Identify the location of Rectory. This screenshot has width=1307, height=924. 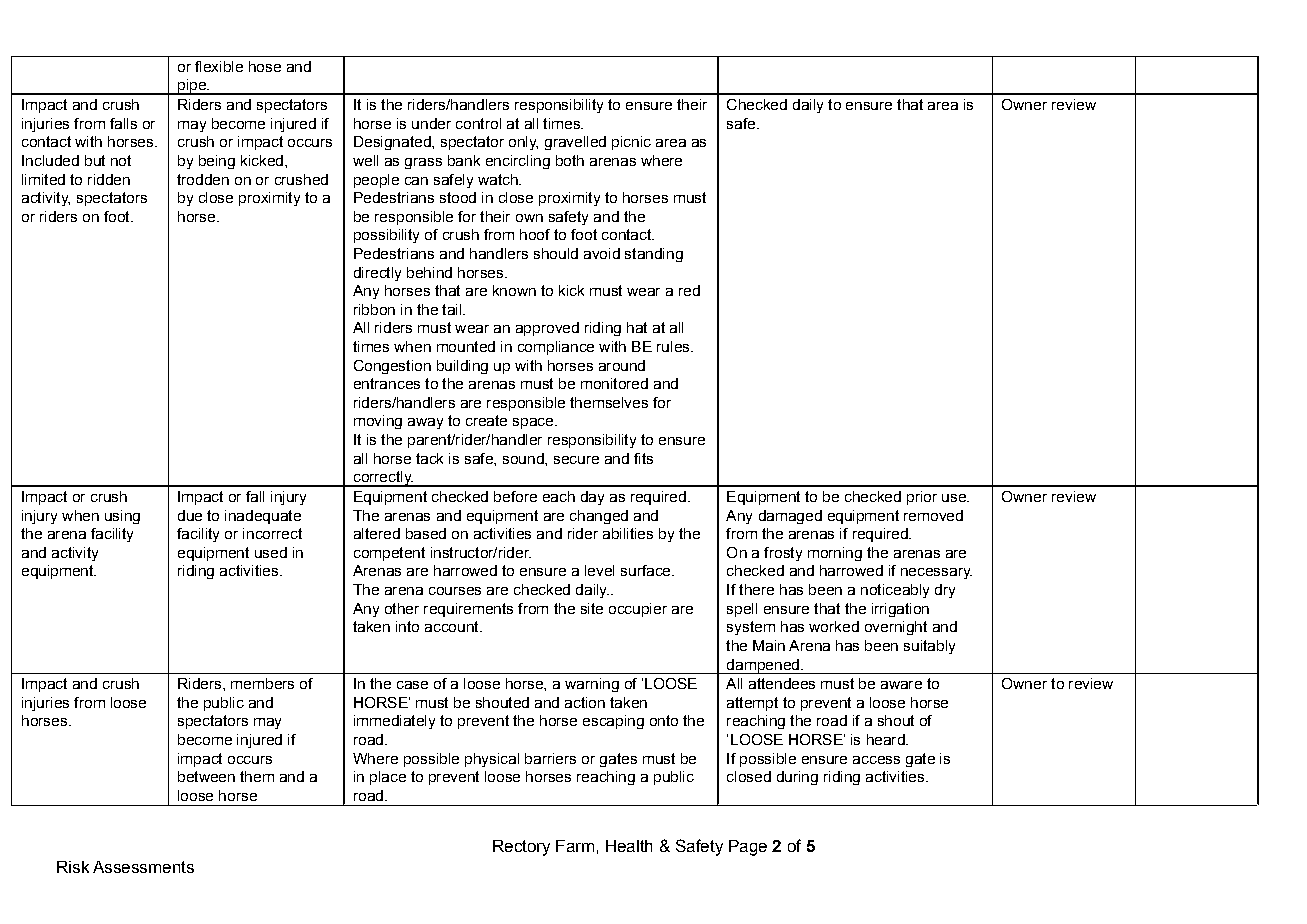
(521, 848).
